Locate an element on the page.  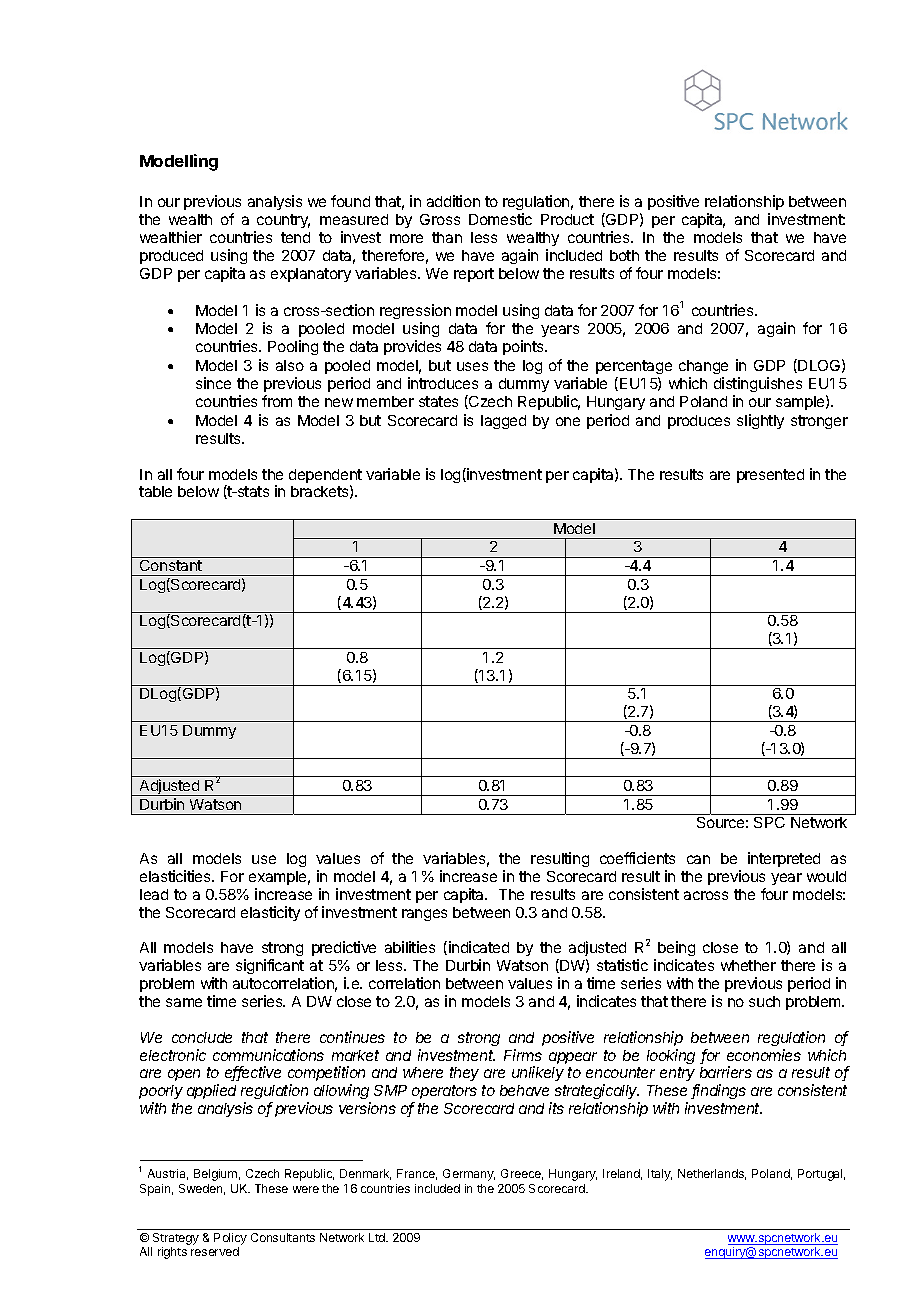
lagged is located at coordinates (503, 422).
